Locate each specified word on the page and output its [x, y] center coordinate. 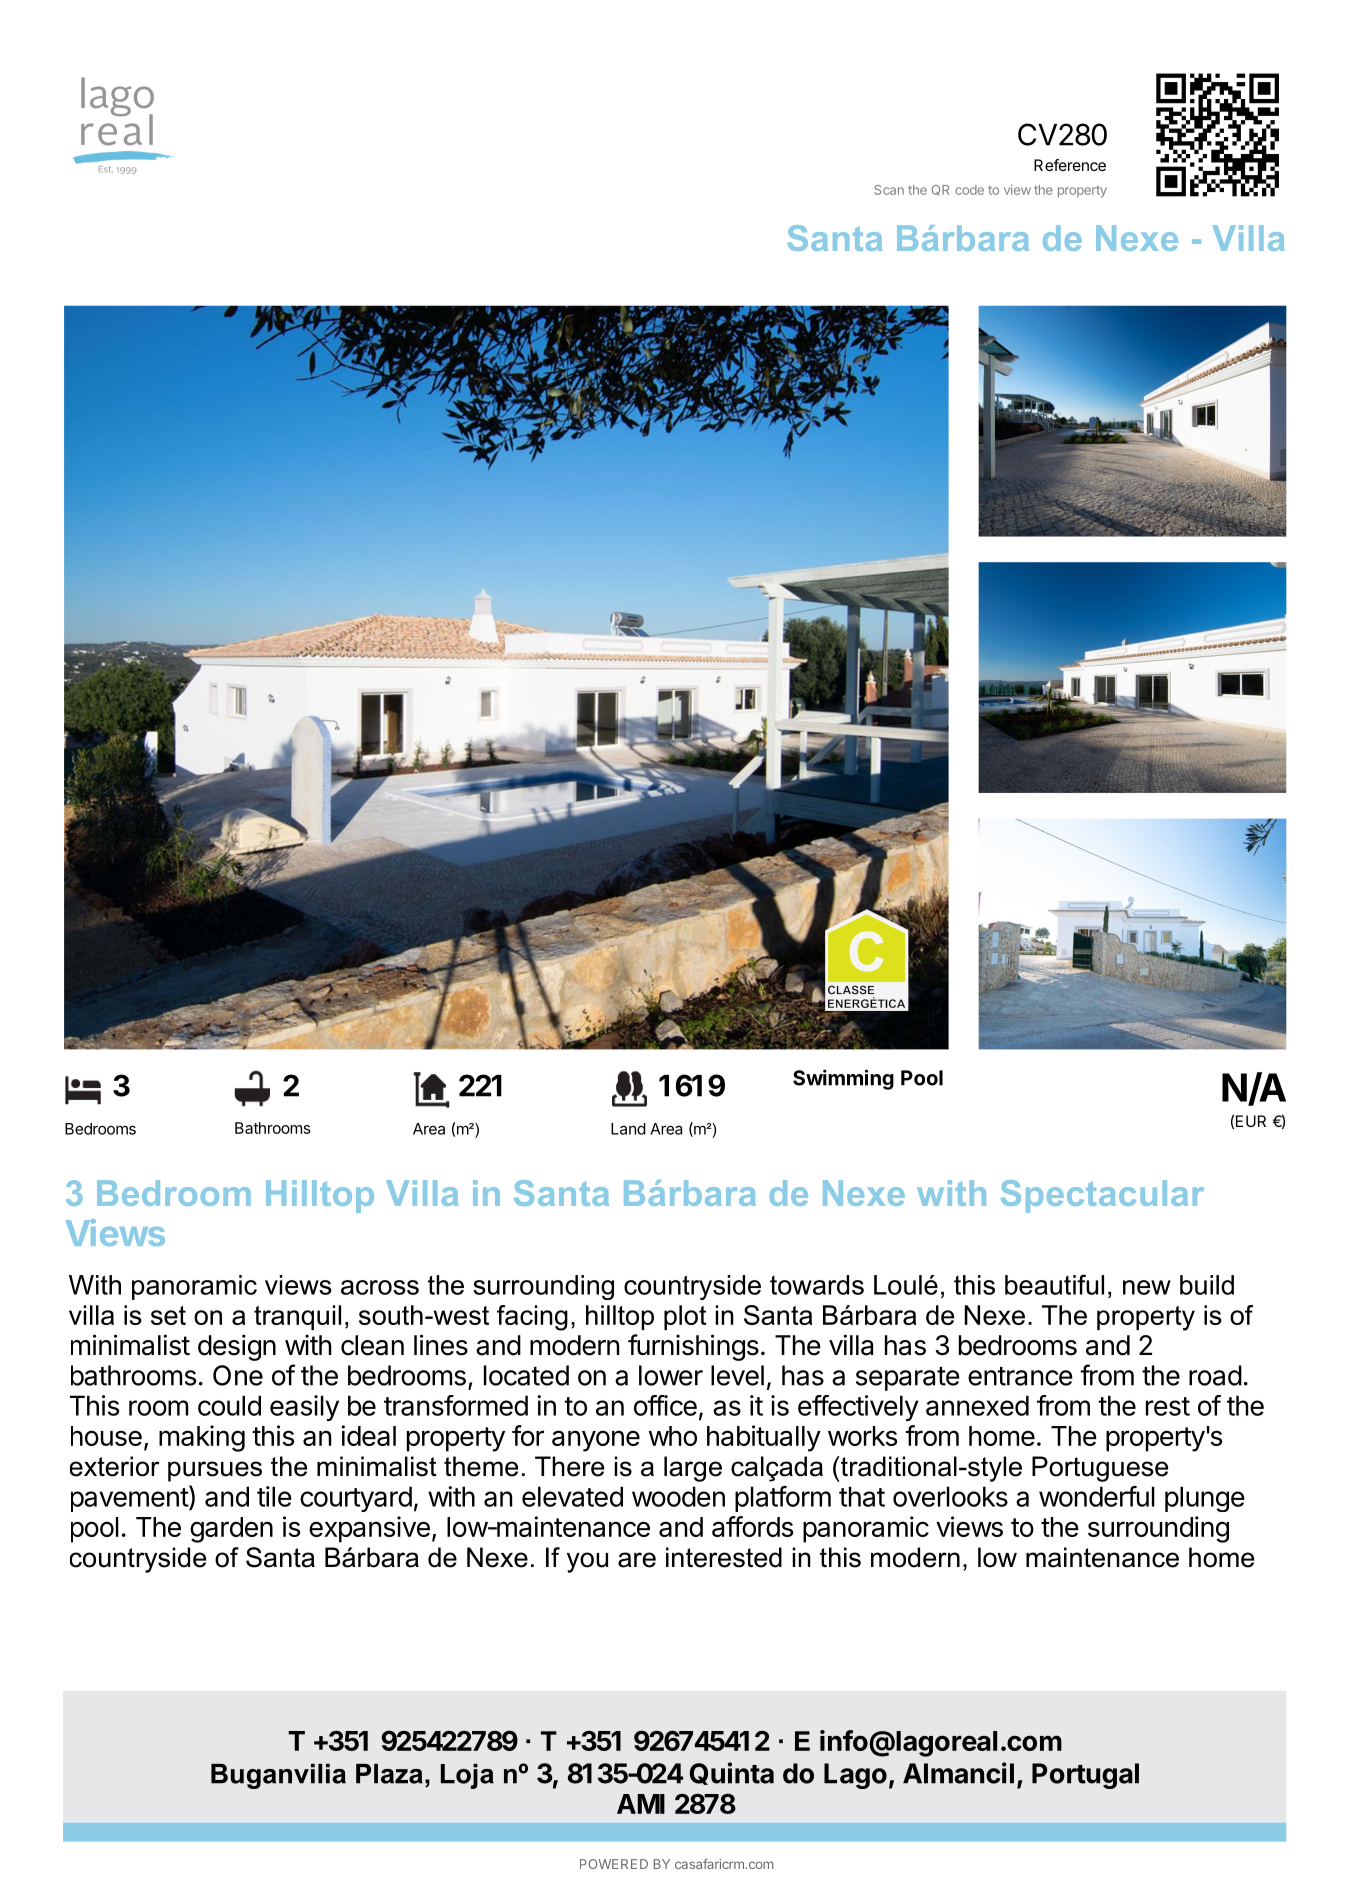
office [665, 1405]
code [969, 190]
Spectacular [1102, 1196]
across [380, 1287]
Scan [889, 190]
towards [817, 1285]
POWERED [614, 1864]
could [229, 1405]
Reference [1070, 165]
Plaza [389, 1774]
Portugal [1085, 1776]
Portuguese [1100, 1469]
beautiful [1054, 1284]
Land [628, 1129]
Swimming [843, 1079]
